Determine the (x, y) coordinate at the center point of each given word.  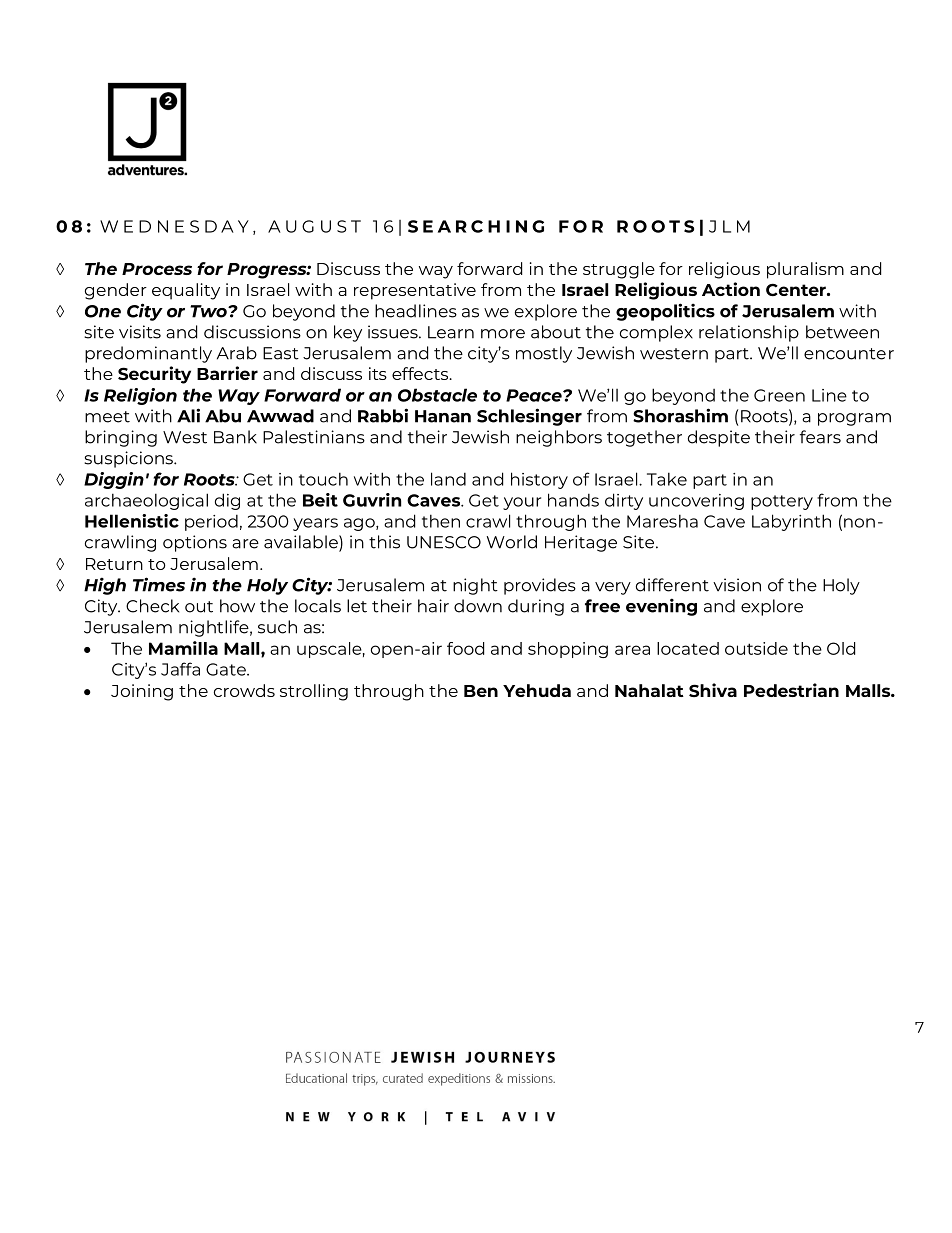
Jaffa (180, 669)
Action (731, 289)
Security (154, 375)
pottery (782, 502)
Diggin (114, 480)
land (448, 479)
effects (421, 373)
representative (415, 291)
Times (159, 584)
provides (540, 586)
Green (779, 395)
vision (737, 585)
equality (186, 291)
